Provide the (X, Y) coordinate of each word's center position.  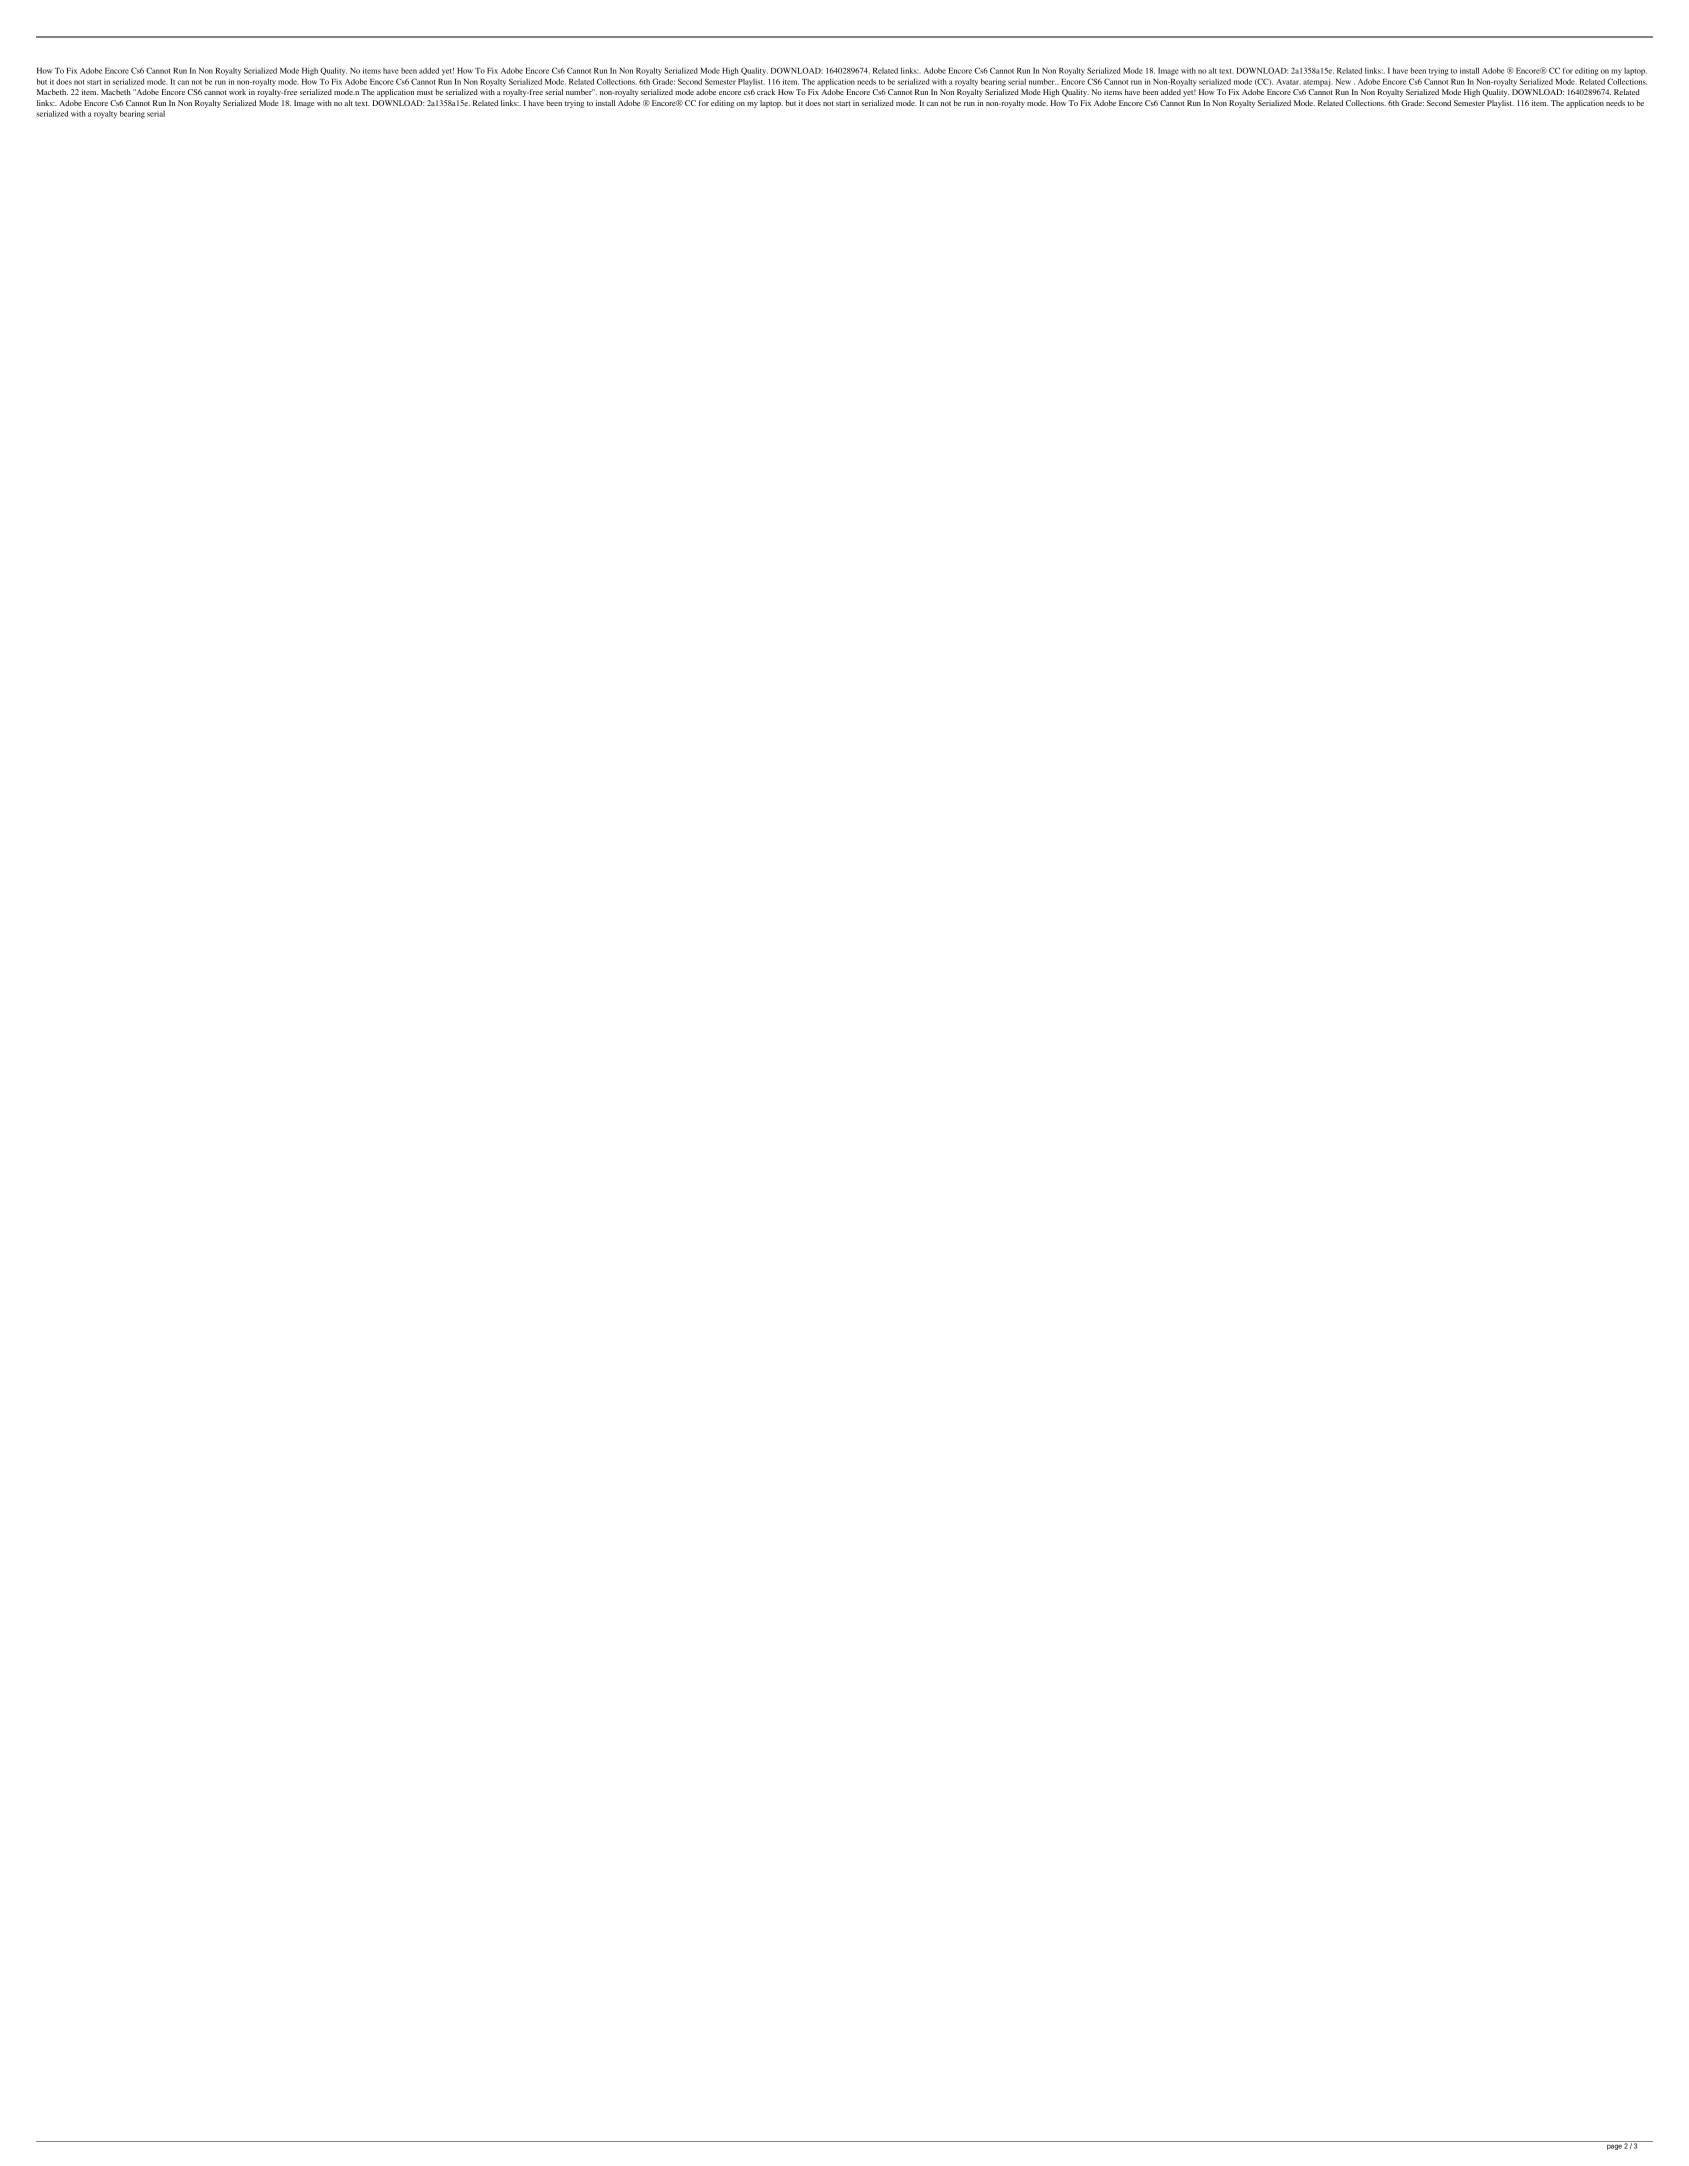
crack (766, 92)
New (1343, 82)
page (1614, 2147)
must (425, 92)
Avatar (1288, 82)
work (237, 92)
